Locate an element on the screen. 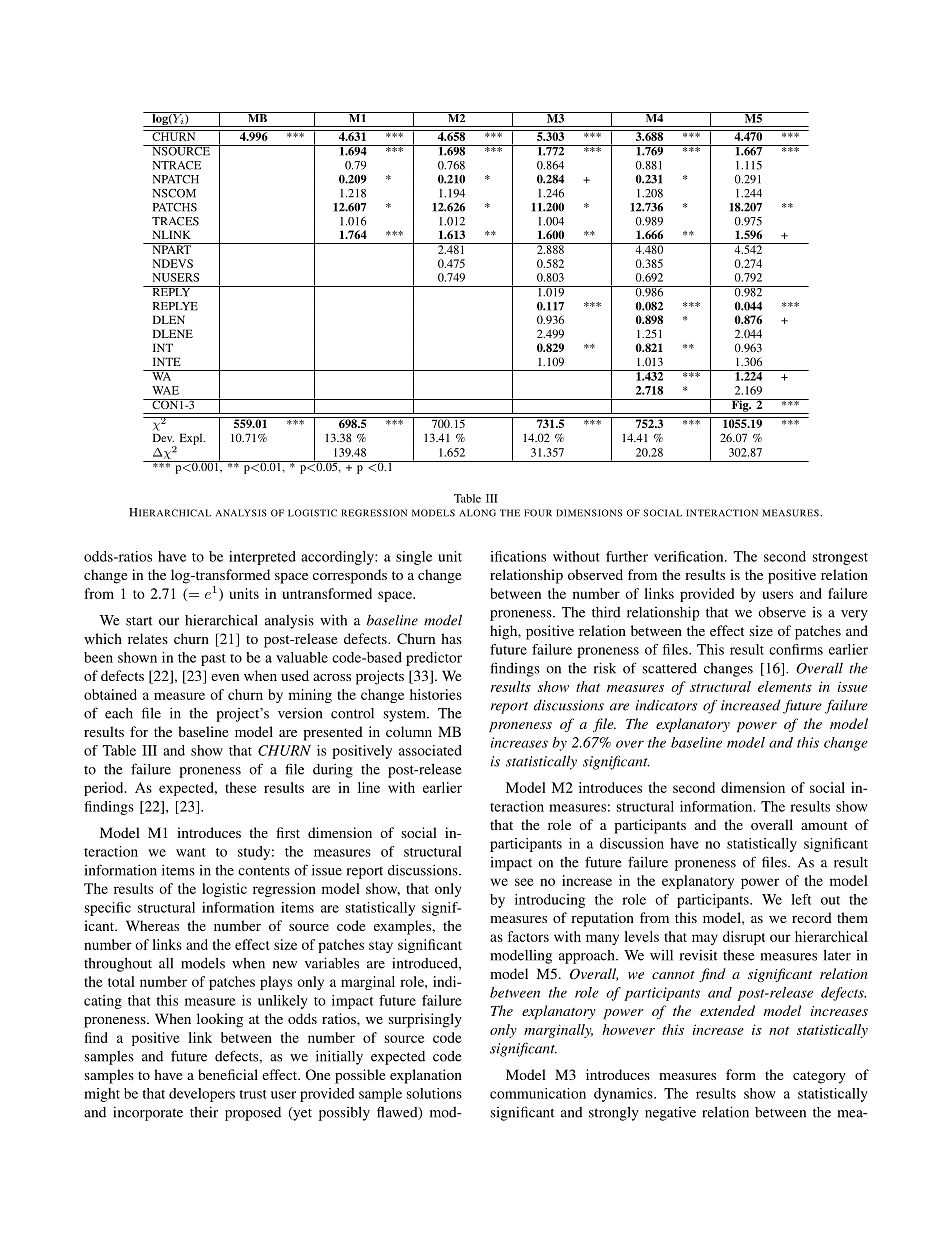  predictor is located at coordinates (434, 659).
